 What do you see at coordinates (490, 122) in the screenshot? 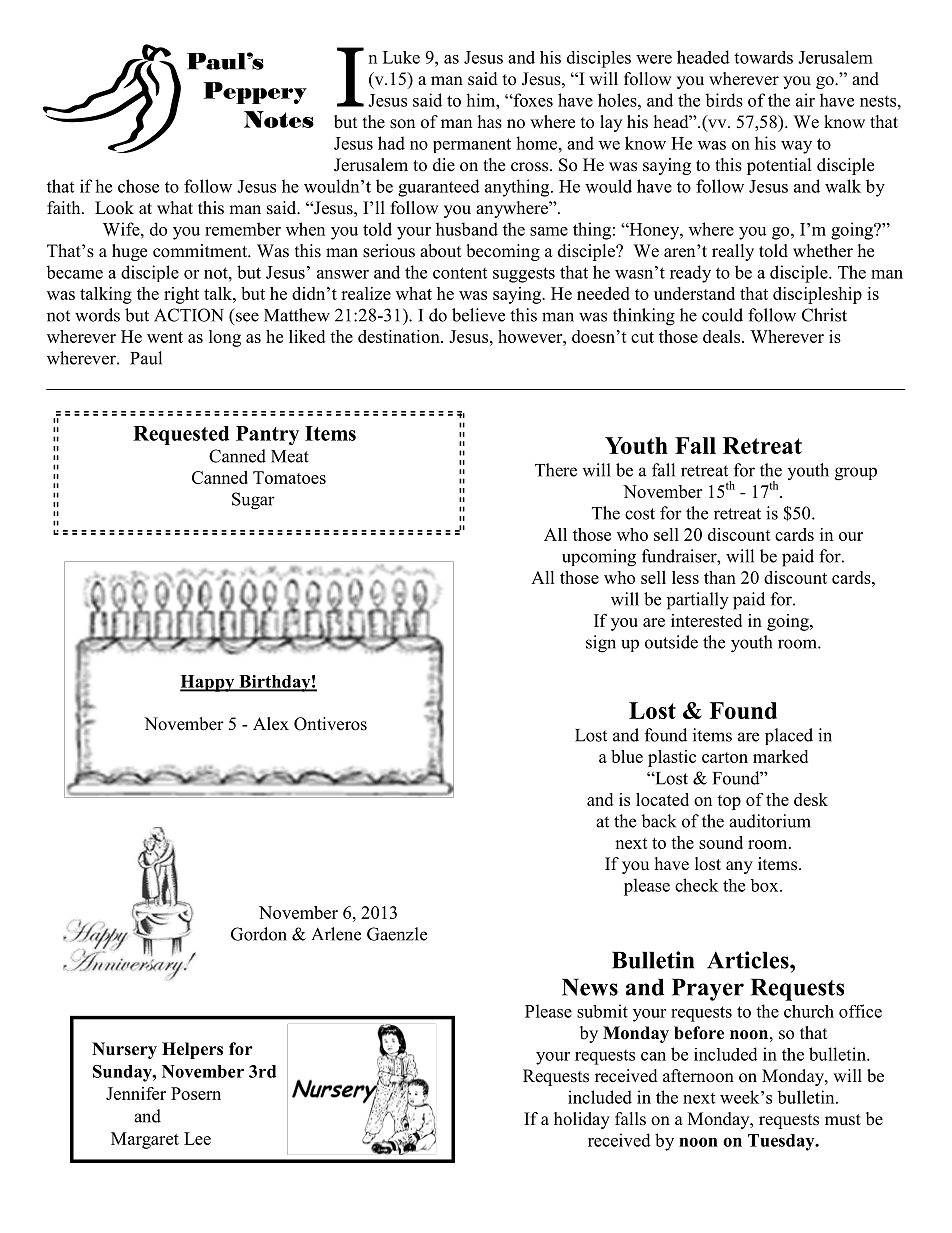
I see `has` at bounding box center [490, 122].
